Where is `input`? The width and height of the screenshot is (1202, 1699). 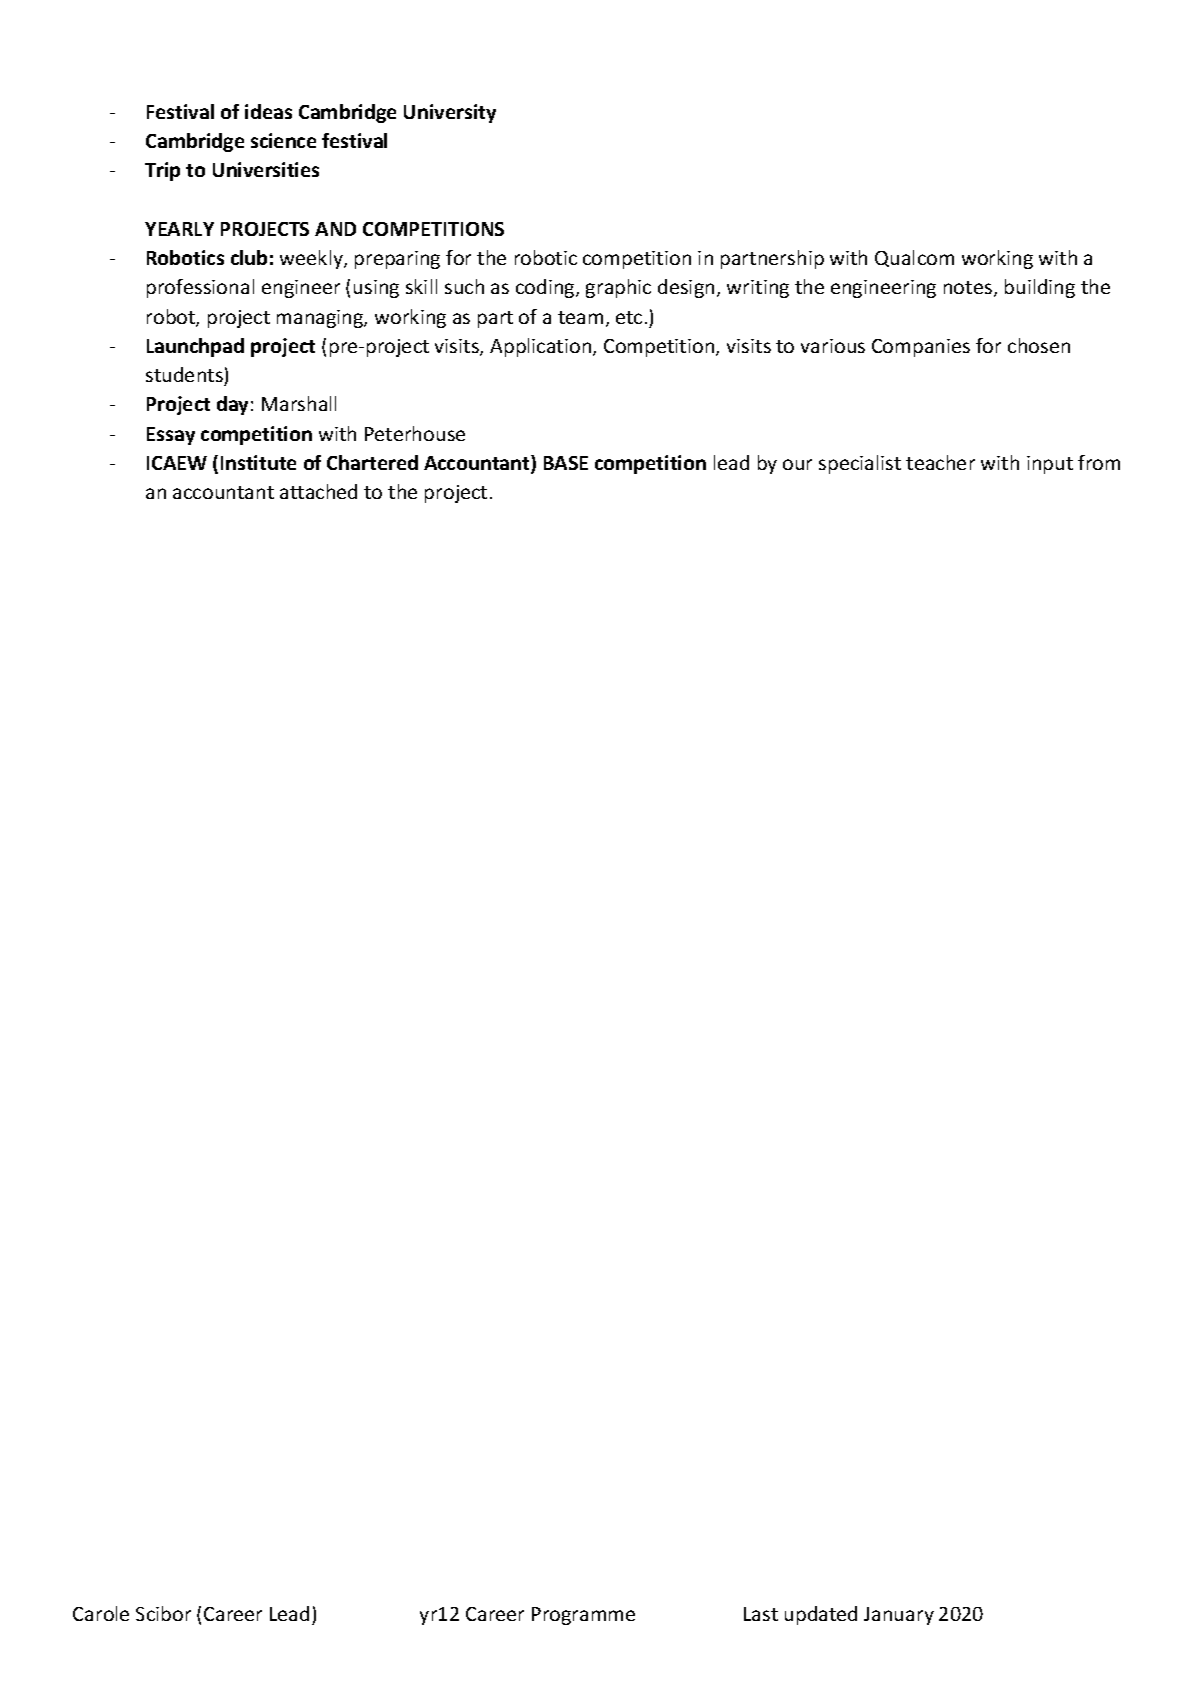
input is located at coordinates (1050, 465).
